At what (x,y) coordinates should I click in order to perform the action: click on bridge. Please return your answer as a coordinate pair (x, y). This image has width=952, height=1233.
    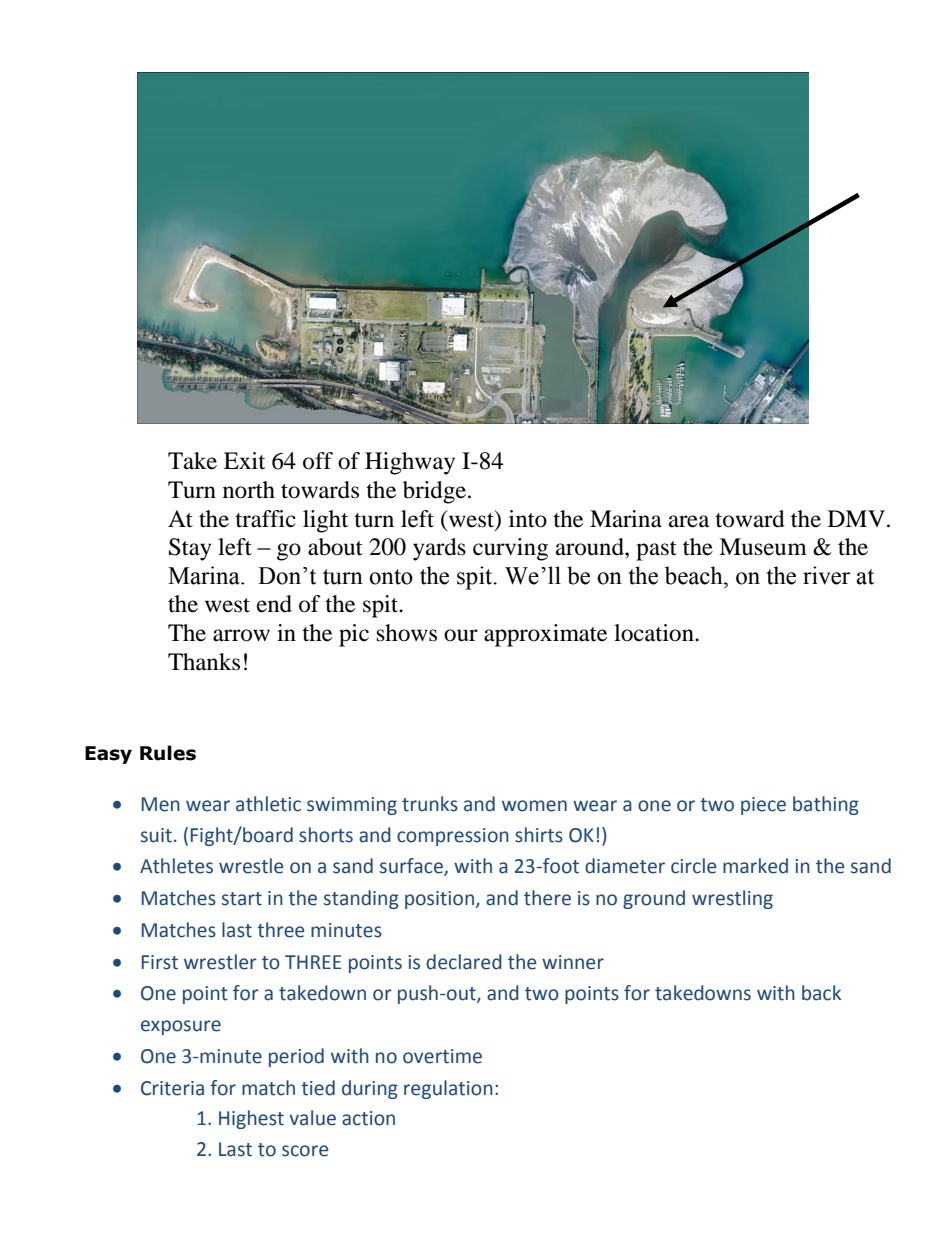
    Looking at the image, I should click on (436, 492).
